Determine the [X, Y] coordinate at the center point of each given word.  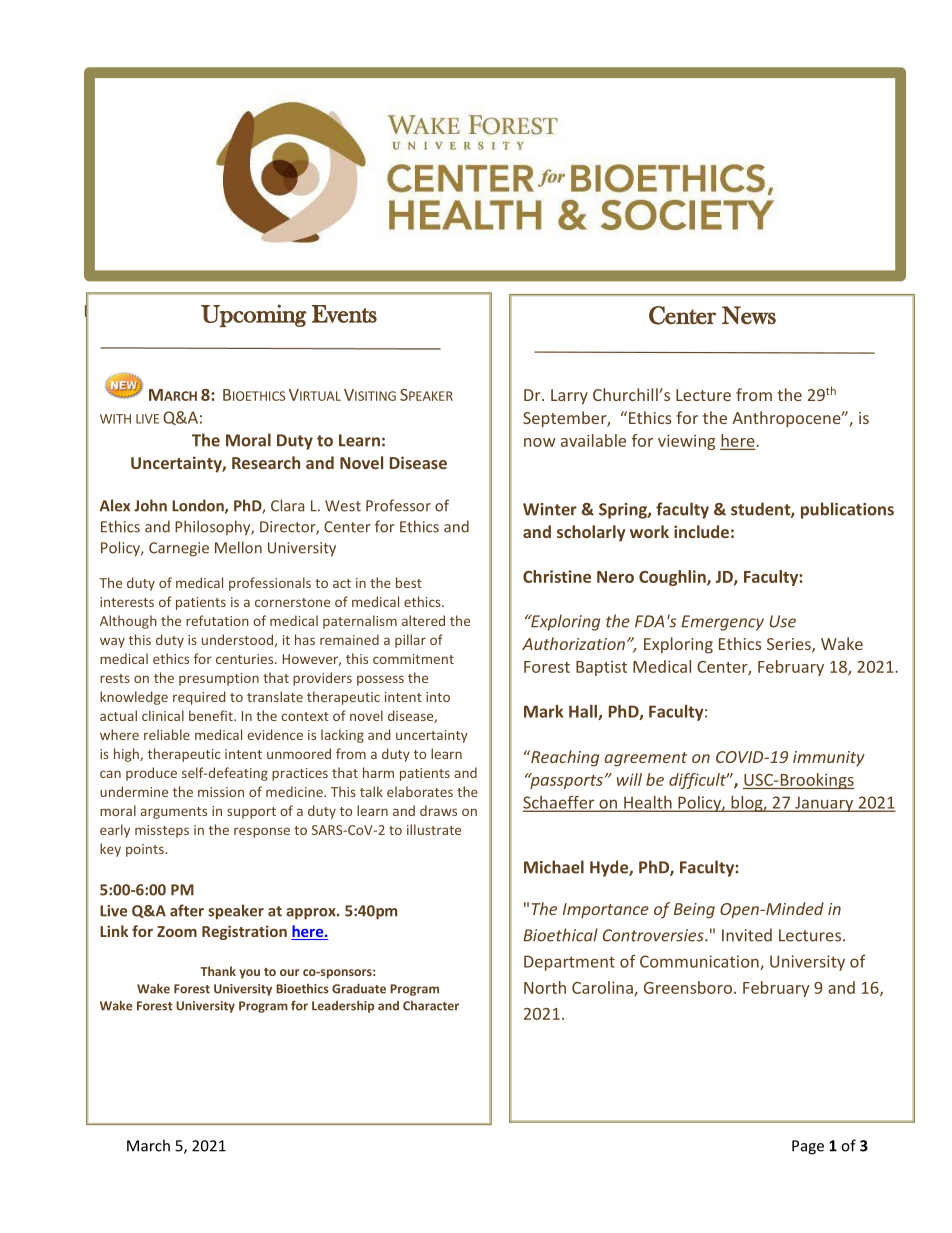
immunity [829, 758]
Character [431, 1006]
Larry [569, 397]
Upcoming [254, 315]
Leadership [343, 1007]
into [438, 697]
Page [808, 1147]
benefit [212, 715]
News [749, 315]
